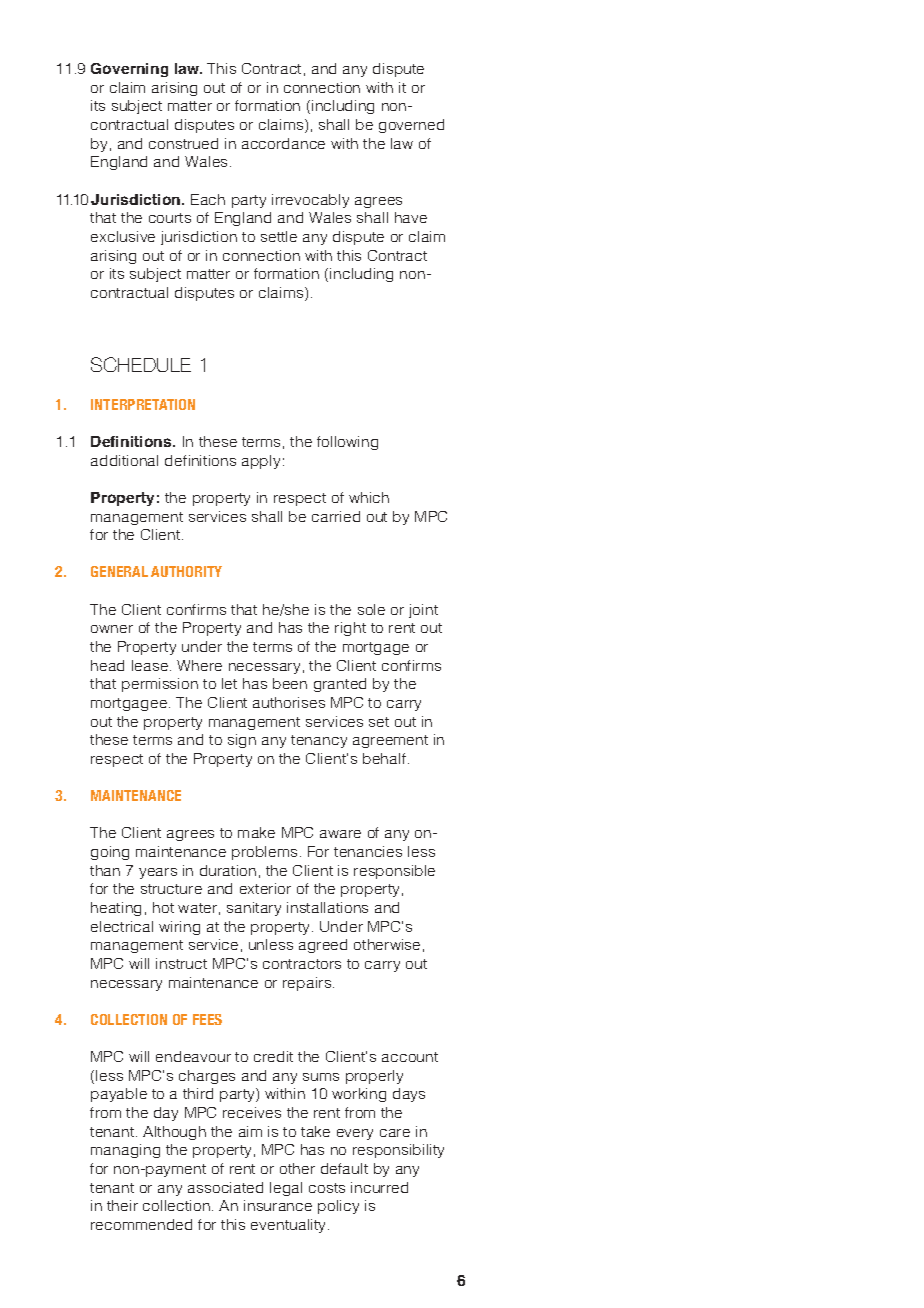 Image resolution: width=924 pixels, height=1308 pixels. What do you see at coordinates (290, 683) in the screenshot?
I see `been` at bounding box center [290, 683].
